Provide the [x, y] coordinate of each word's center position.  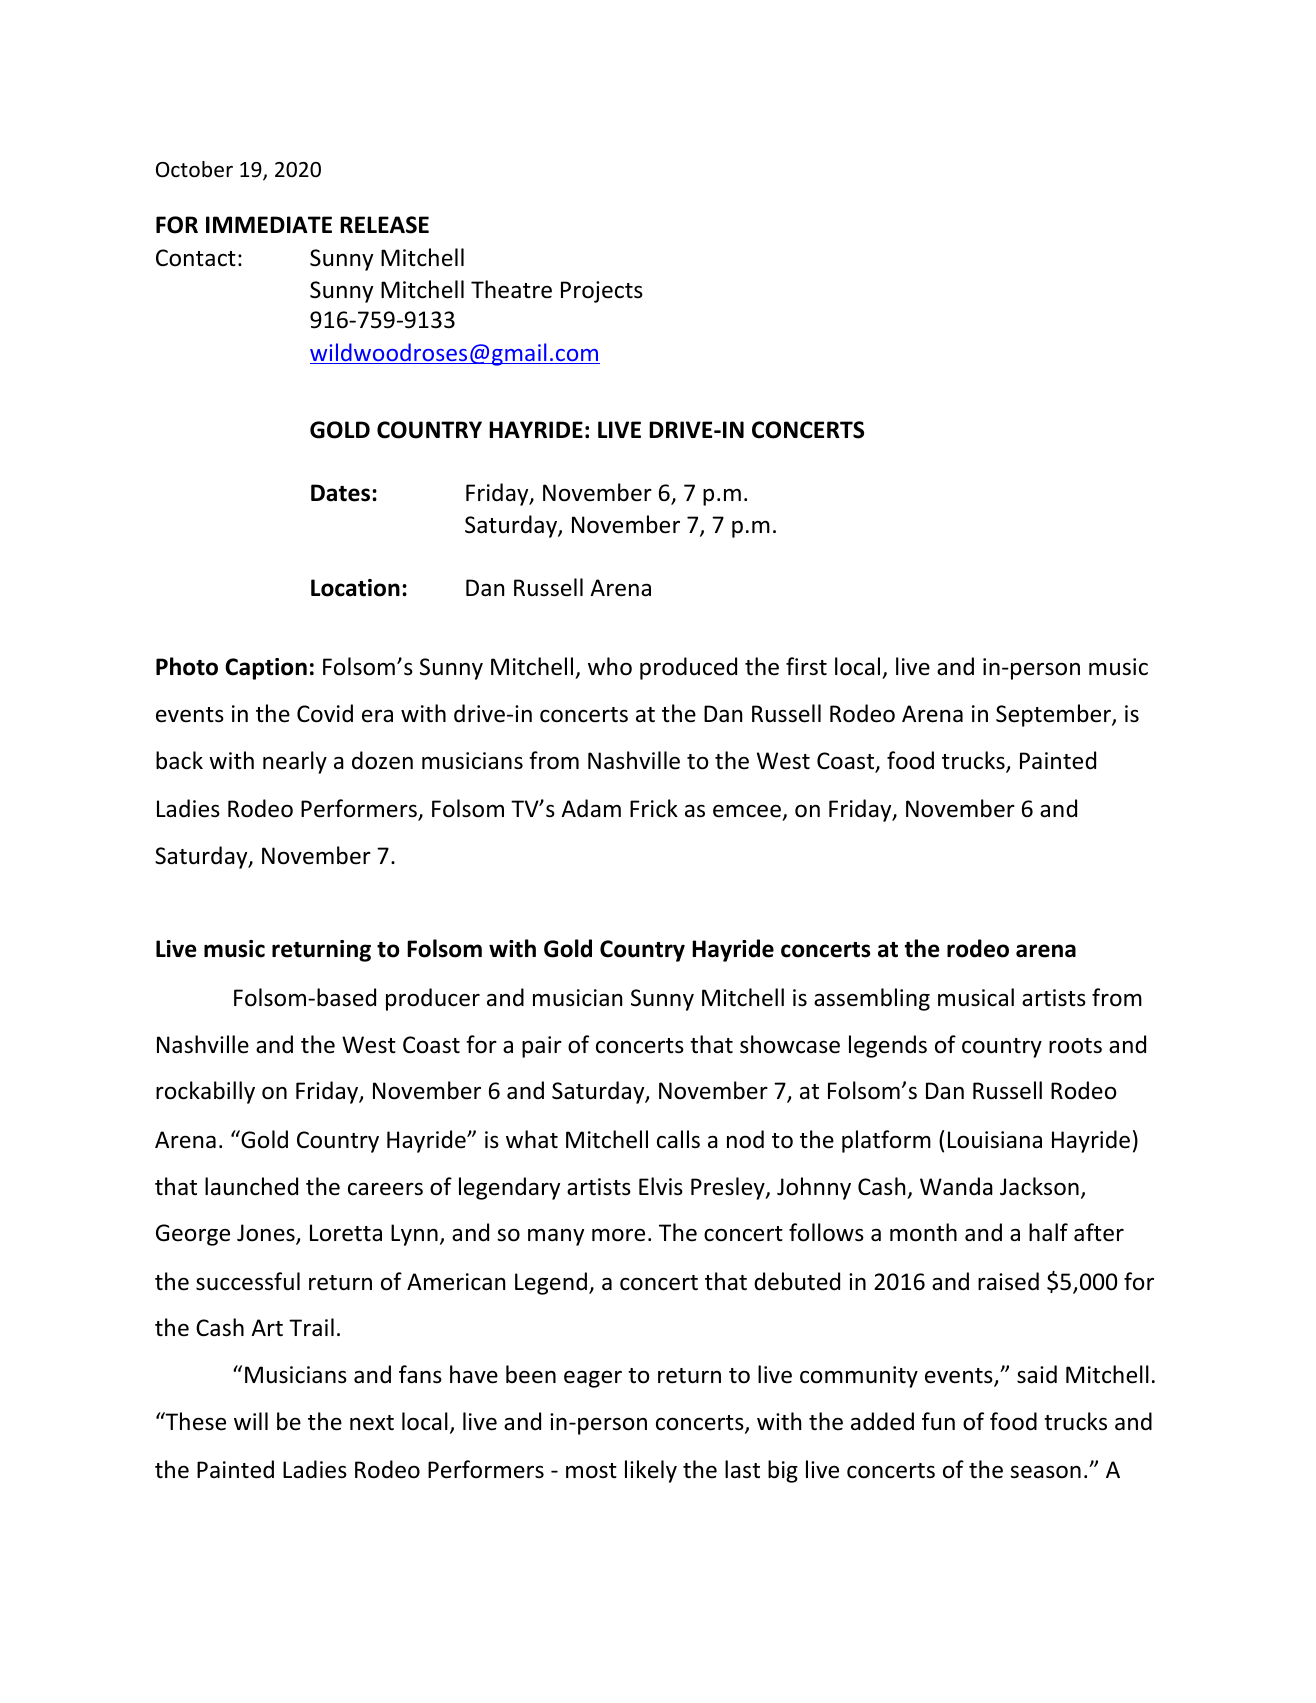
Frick [654, 808]
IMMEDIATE [269, 224]
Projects [602, 292]
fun [938, 1421]
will [251, 1421]
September [1053, 715]
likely [651, 1471]
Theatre [511, 289]
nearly [295, 762]
